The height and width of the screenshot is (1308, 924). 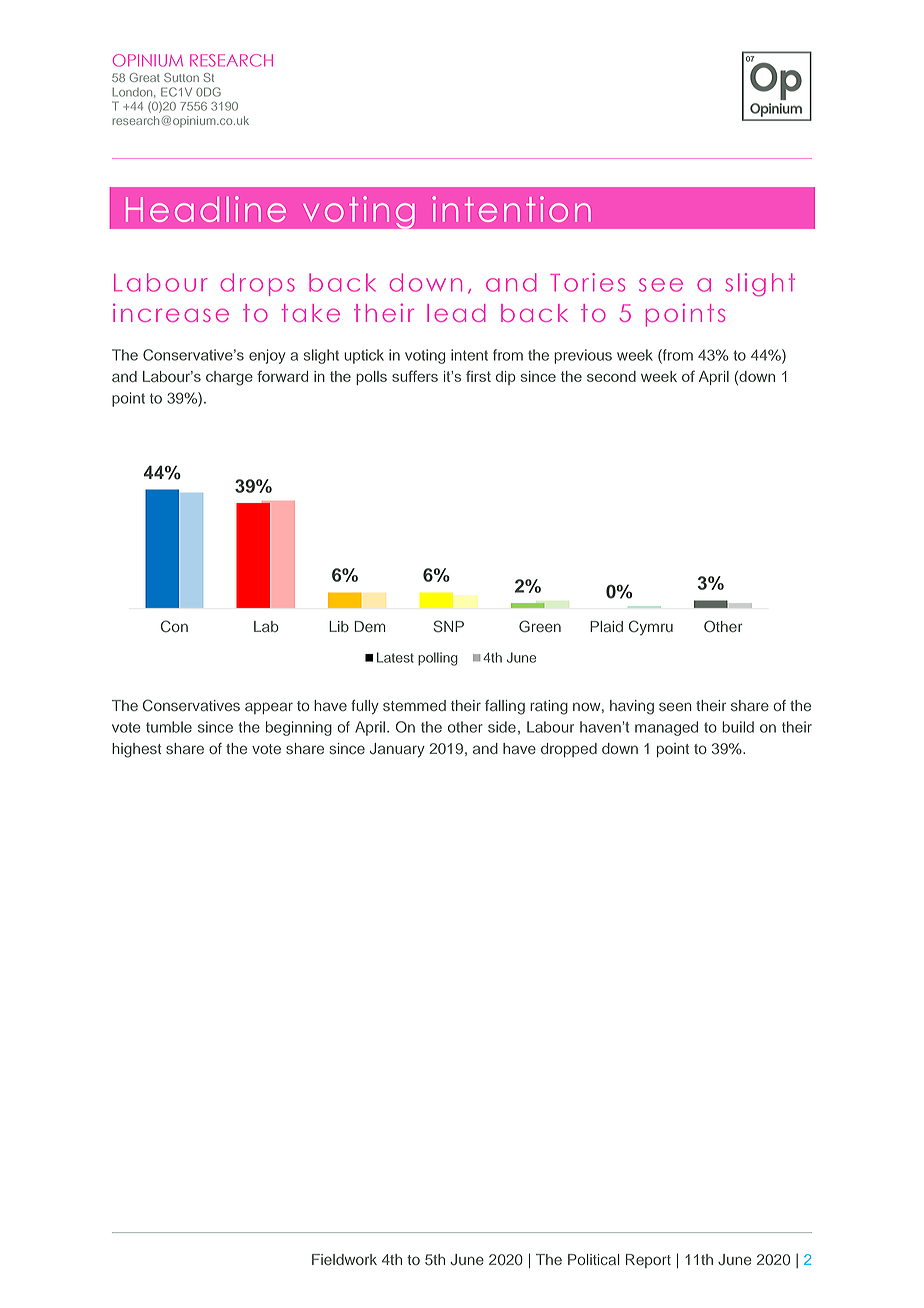 What do you see at coordinates (169, 727) in the screenshot?
I see `tumble` at bounding box center [169, 727].
